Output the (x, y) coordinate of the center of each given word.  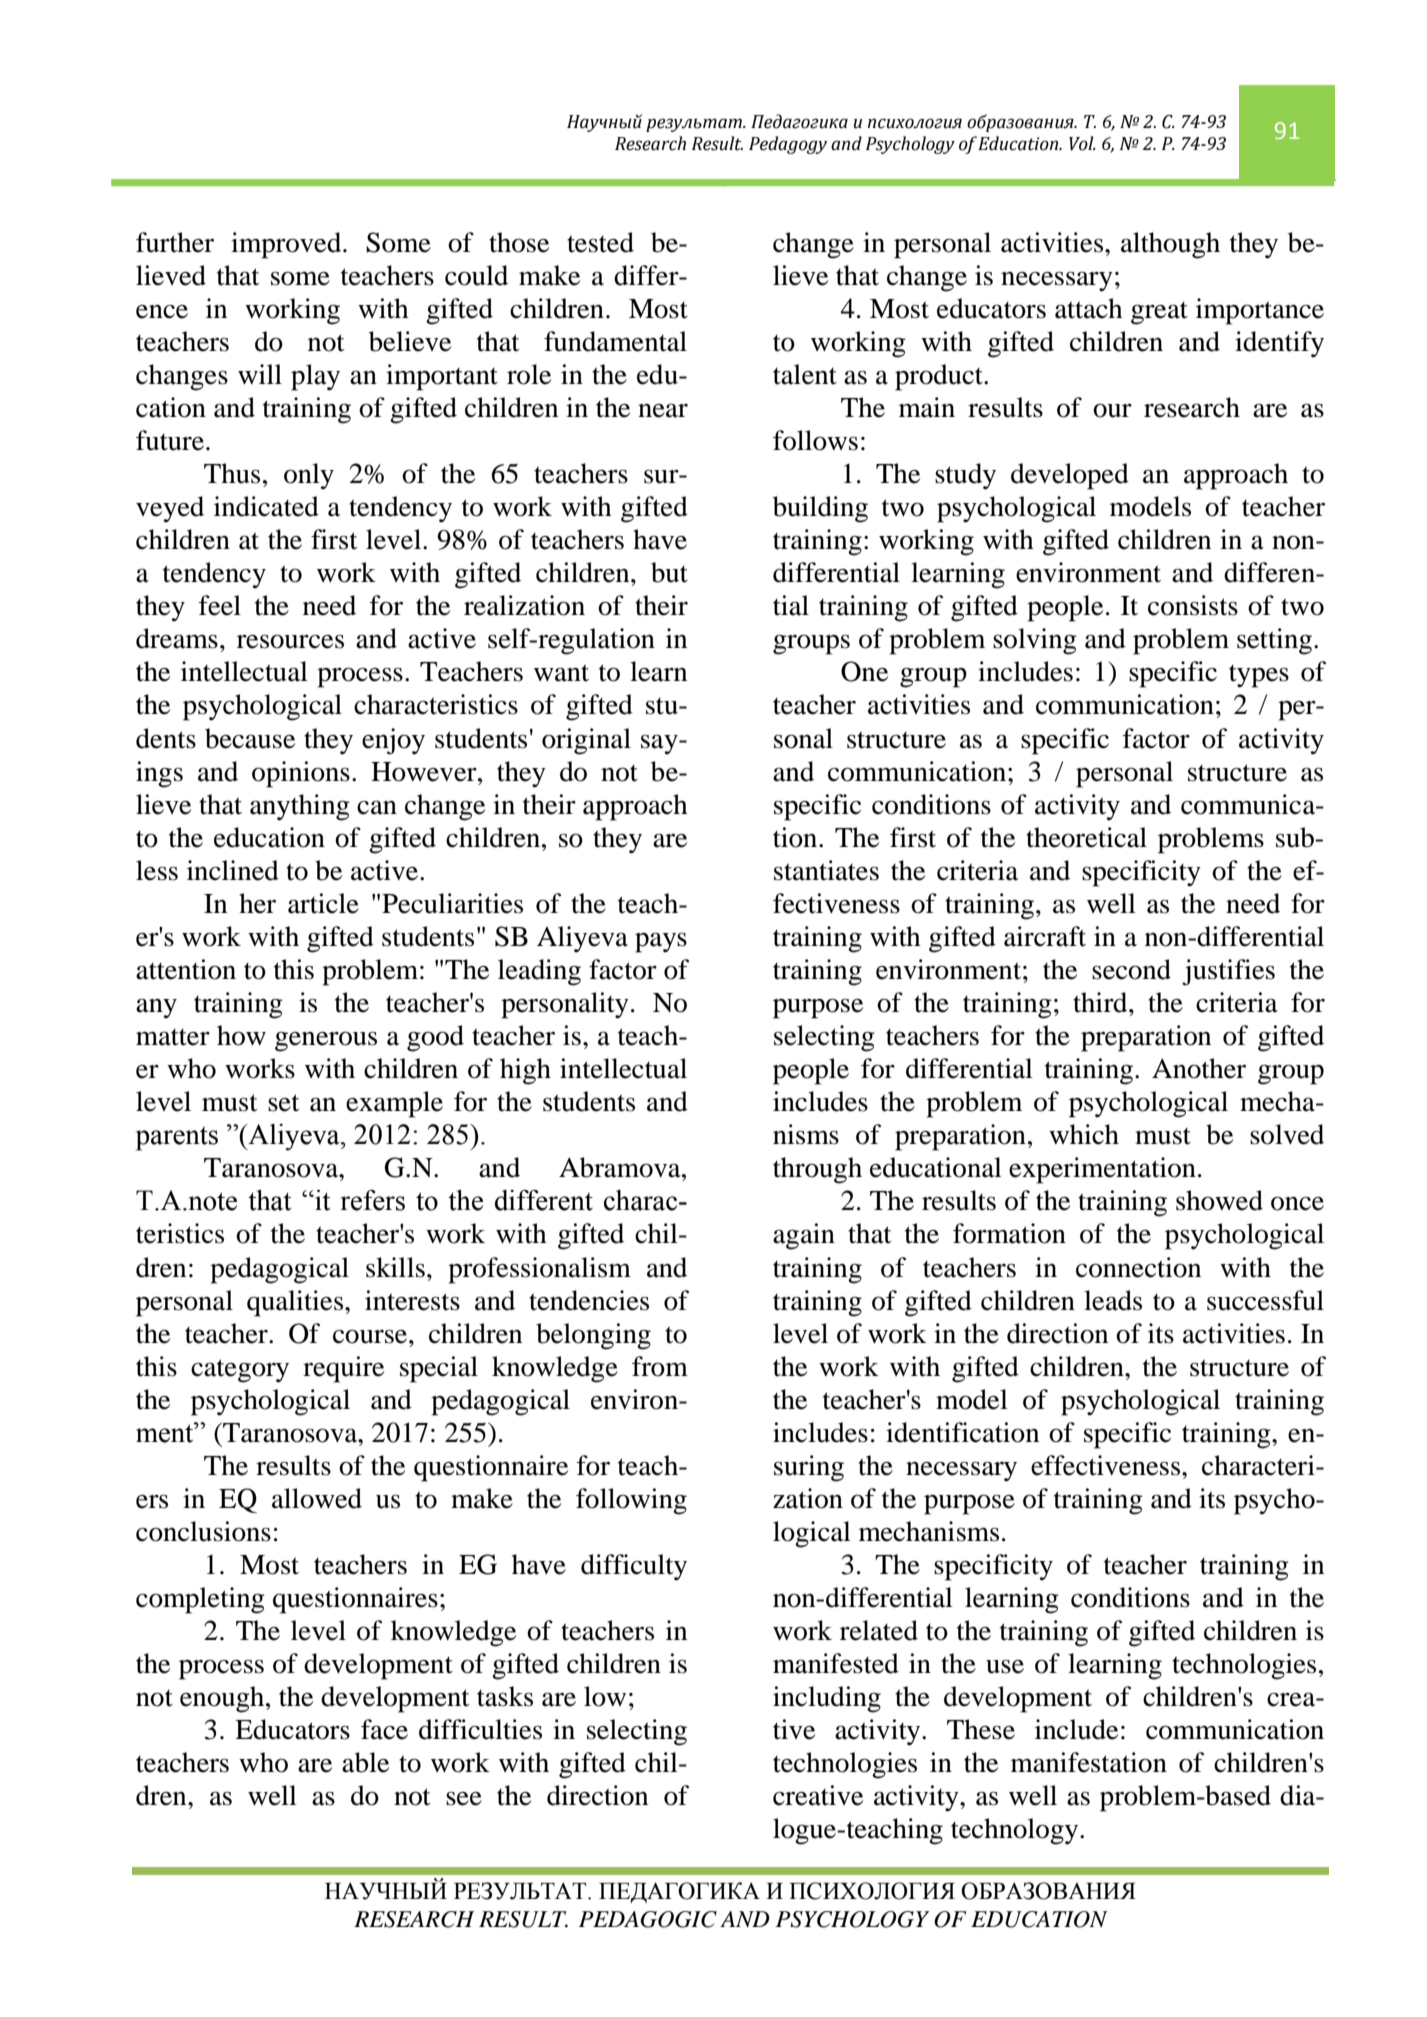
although (1170, 245)
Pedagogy (788, 145)
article (323, 903)
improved (287, 245)
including (827, 1699)
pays (661, 942)
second (1131, 969)
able (365, 1762)
